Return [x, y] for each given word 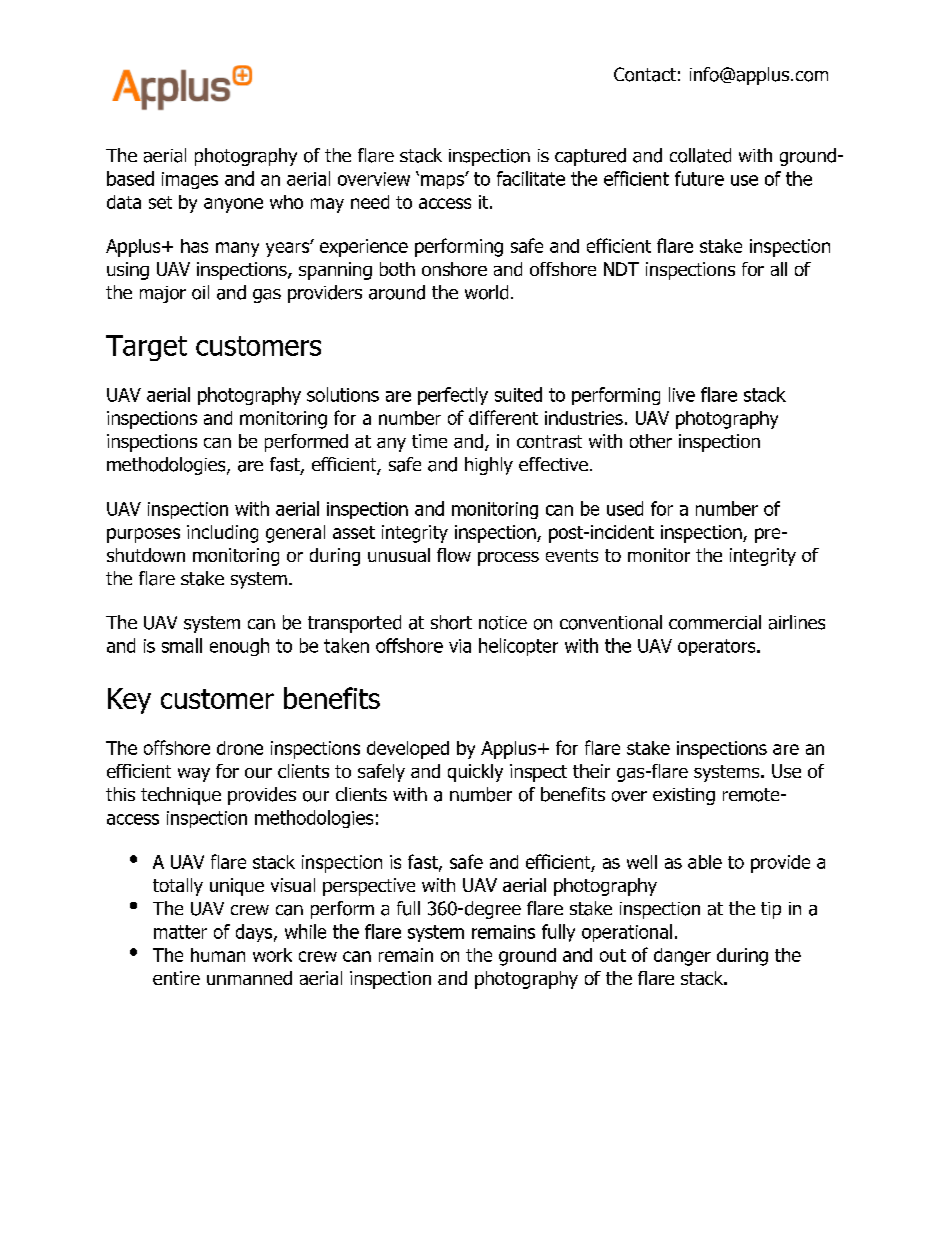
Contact [645, 74]
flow [454, 555]
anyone [233, 205]
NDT [621, 269]
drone [240, 748]
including [222, 534]
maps [443, 182]
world [486, 292]
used [625, 508]
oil [200, 292]
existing [684, 796]
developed [408, 750]
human [218, 955]
